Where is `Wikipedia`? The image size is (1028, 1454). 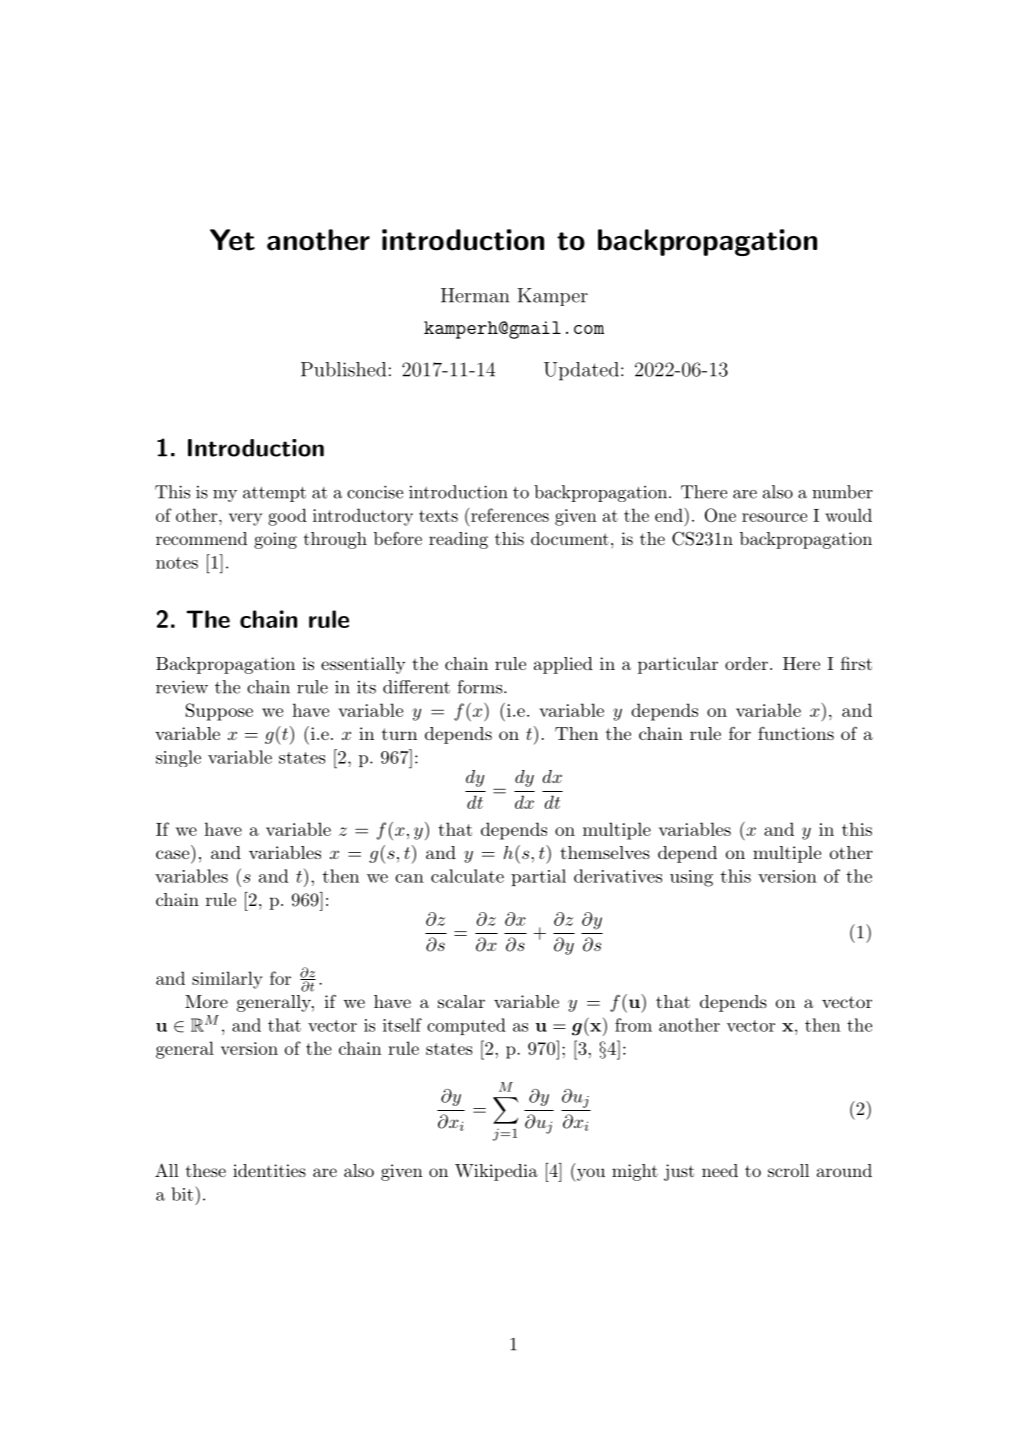
Wikipedia is located at coordinates (496, 1172).
